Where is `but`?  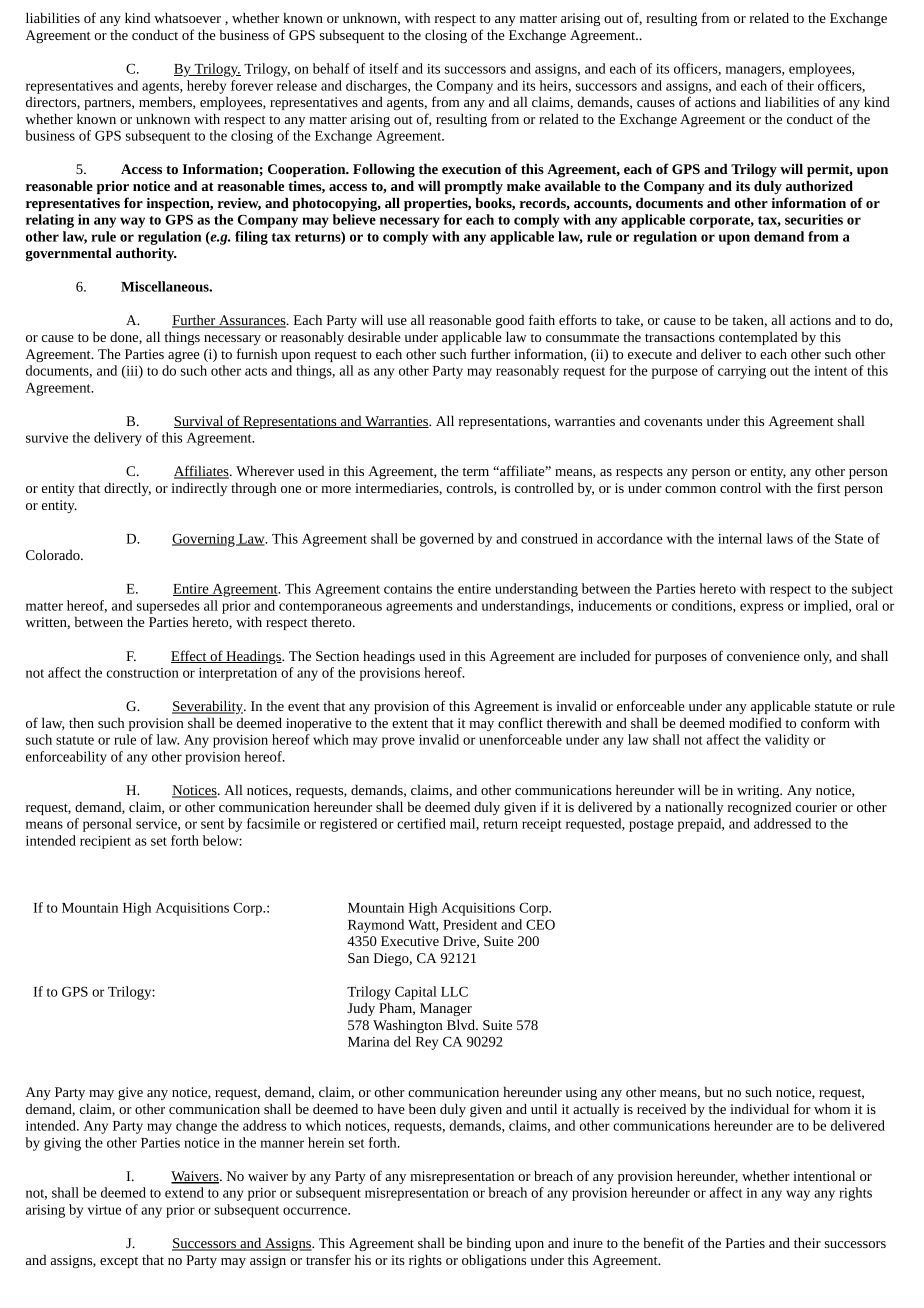
but is located at coordinates (714, 1092).
